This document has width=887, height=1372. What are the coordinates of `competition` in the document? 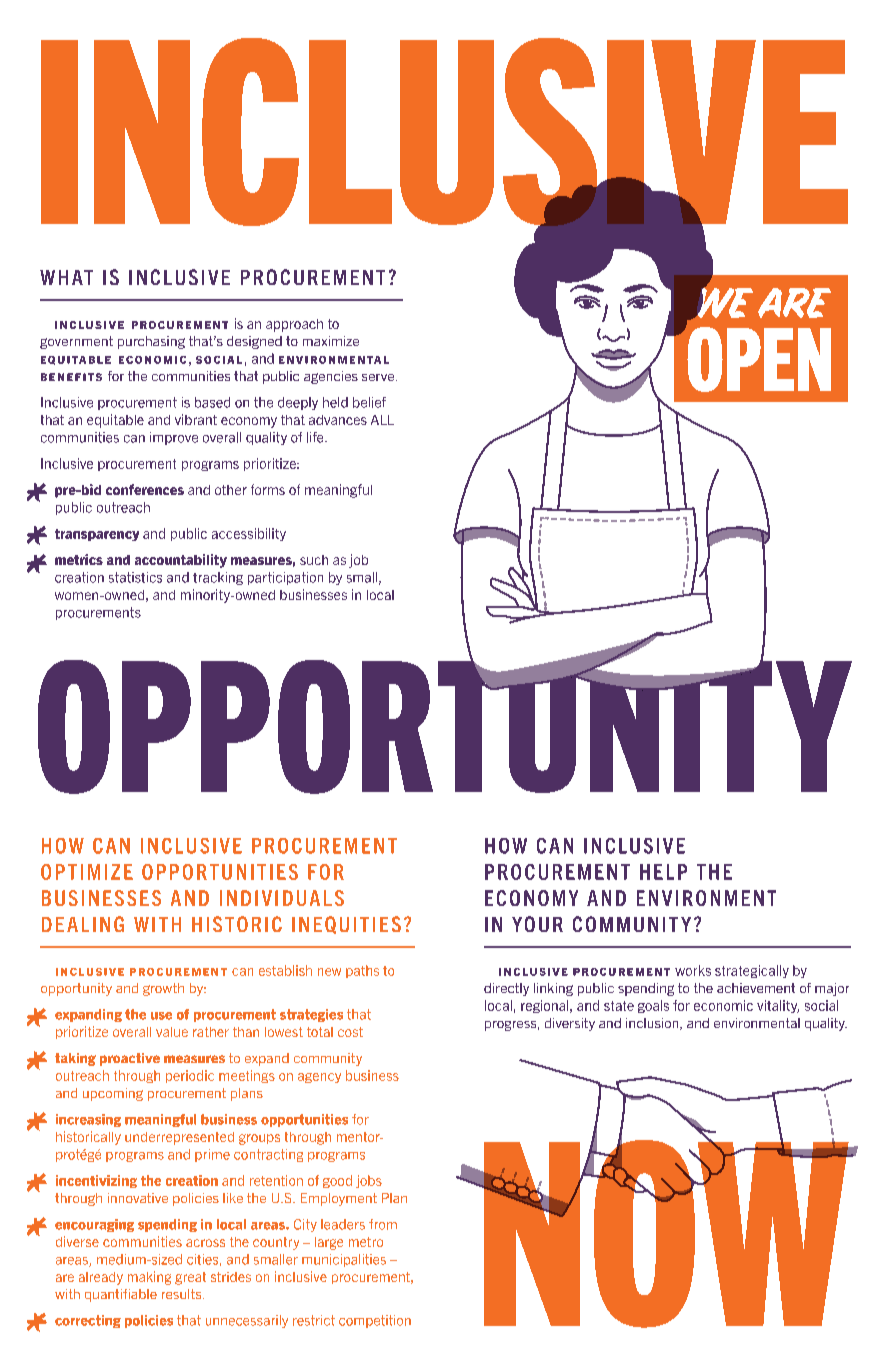 It's located at (375, 1321).
